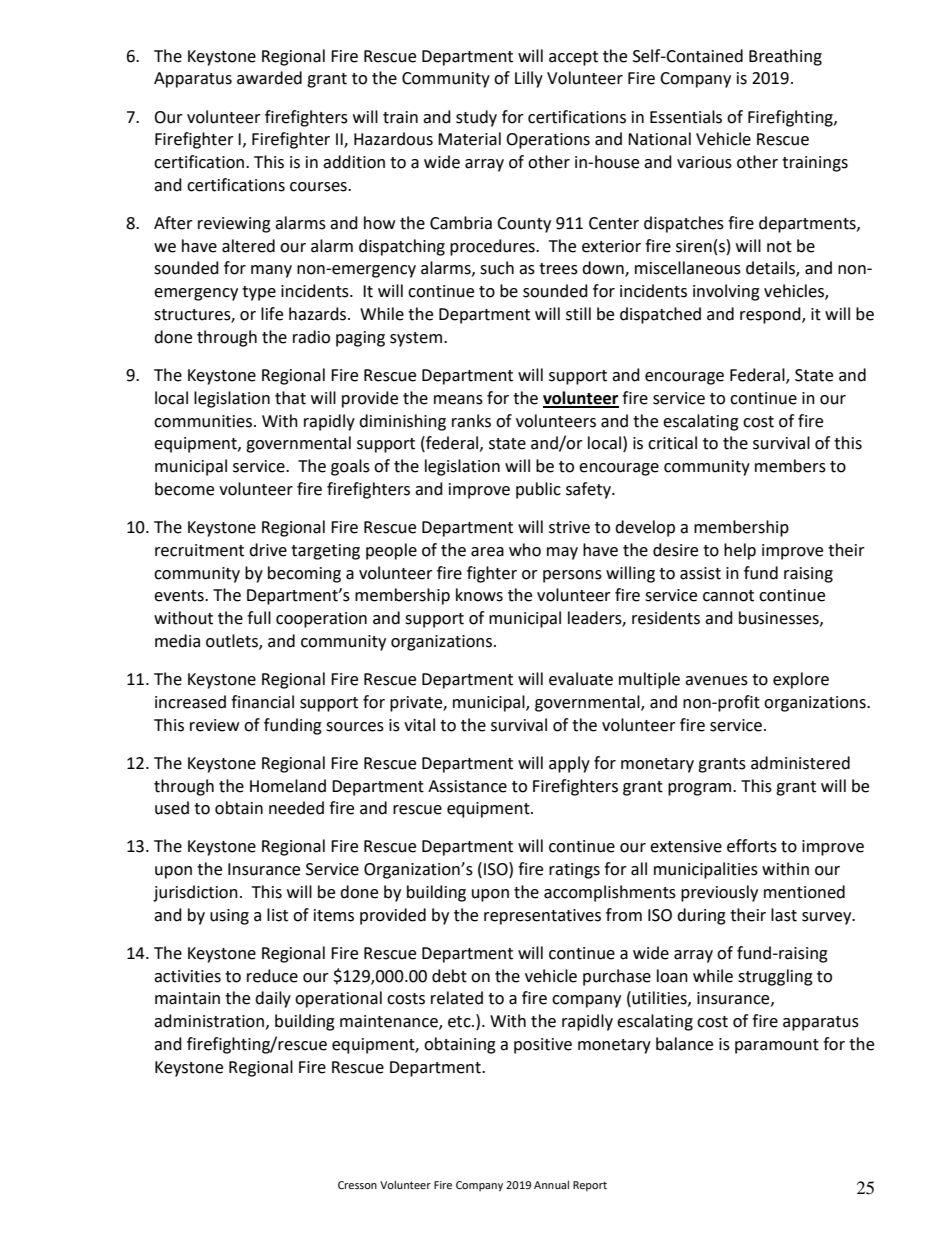 Image resolution: width=952 pixels, height=1233 pixels. What do you see at coordinates (728, 596) in the document?
I see `cannot` at bounding box center [728, 596].
